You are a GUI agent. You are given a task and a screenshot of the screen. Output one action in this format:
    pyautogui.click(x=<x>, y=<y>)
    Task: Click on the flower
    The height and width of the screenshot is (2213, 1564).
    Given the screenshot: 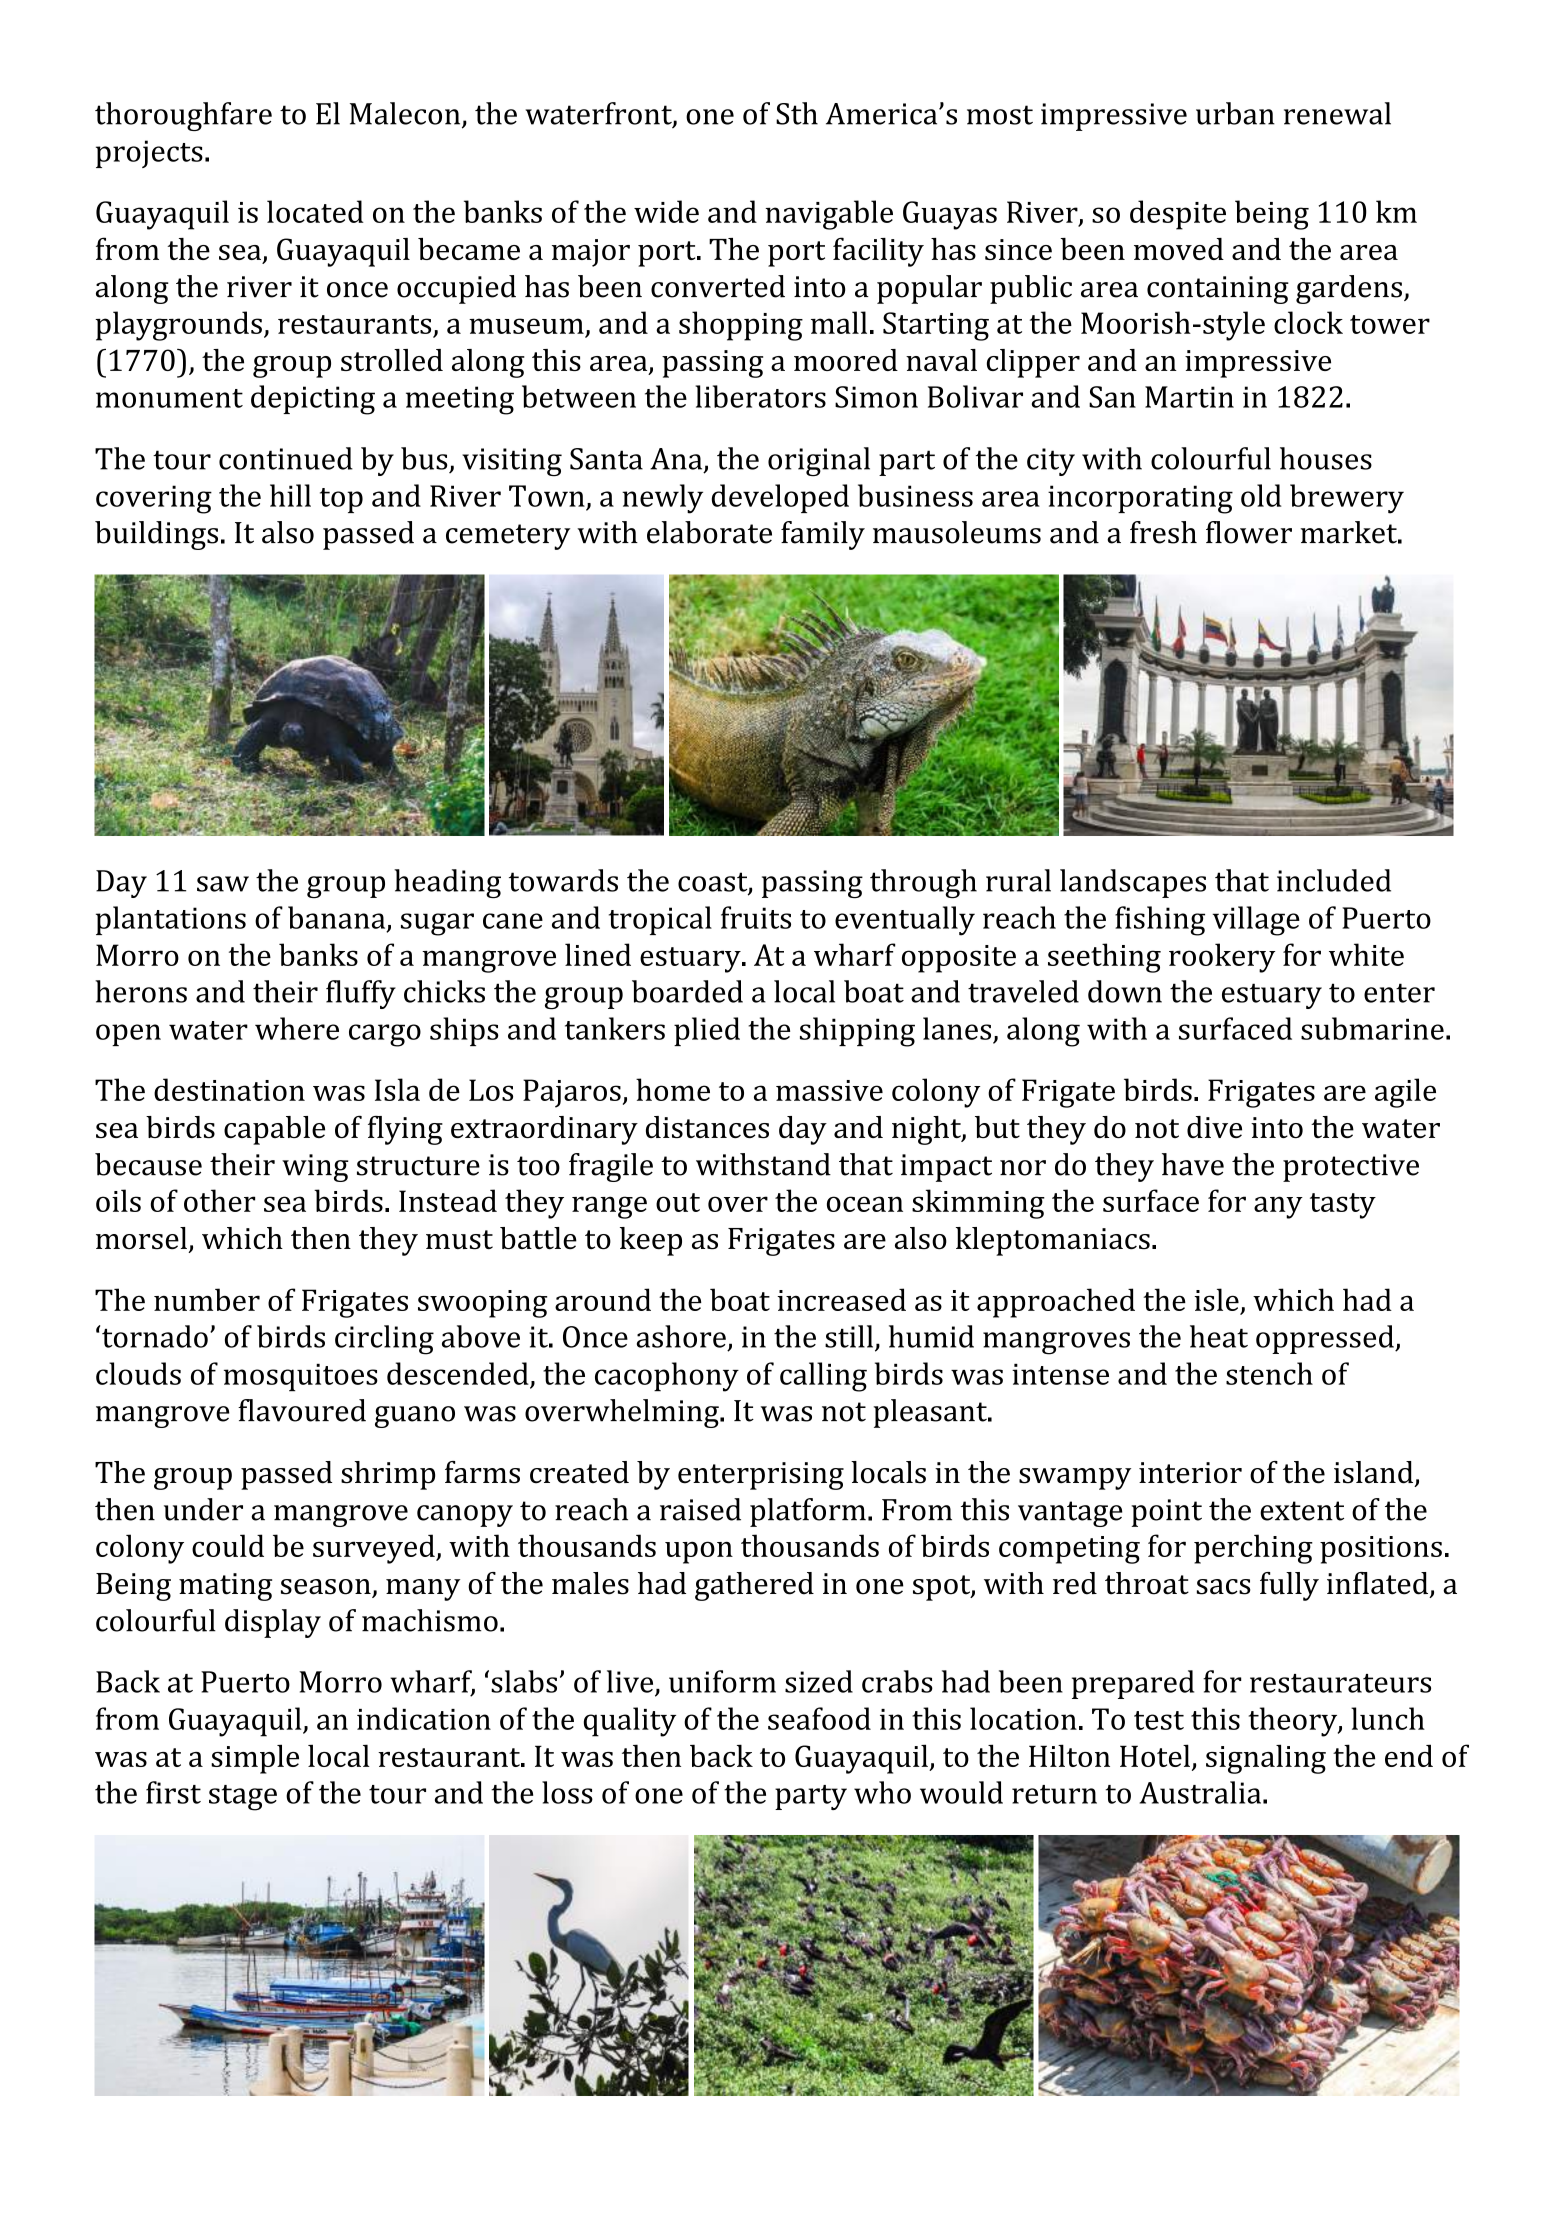 What is the action you would take?
    pyautogui.click(x=1249, y=532)
